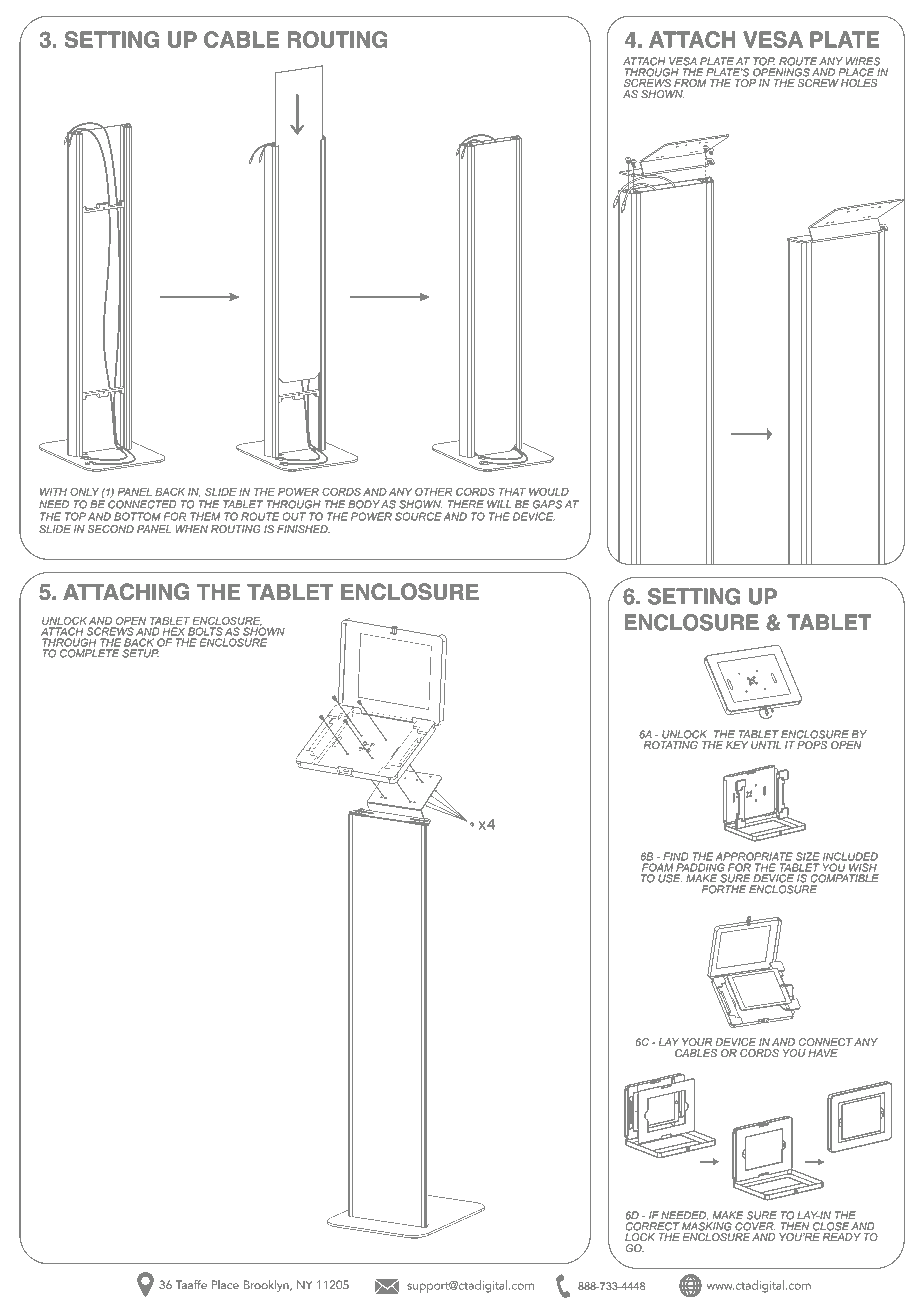  I want to click on SECOND, so click(111, 529).
